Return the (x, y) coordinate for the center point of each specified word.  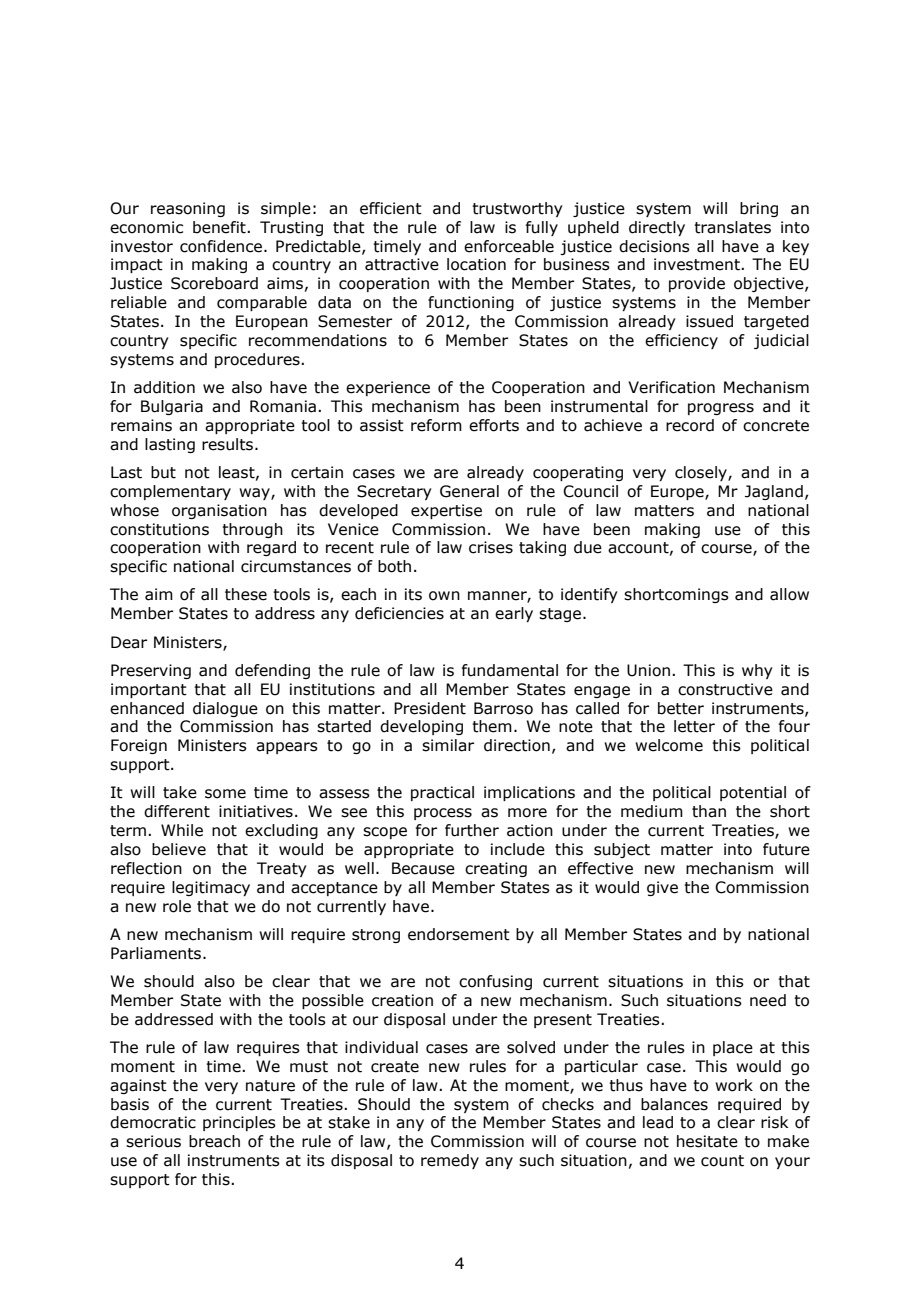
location (476, 264)
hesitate (707, 1141)
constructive (725, 689)
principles (239, 1123)
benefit (220, 227)
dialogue (225, 709)
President (430, 708)
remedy (450, 1161)
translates (732, 227)
